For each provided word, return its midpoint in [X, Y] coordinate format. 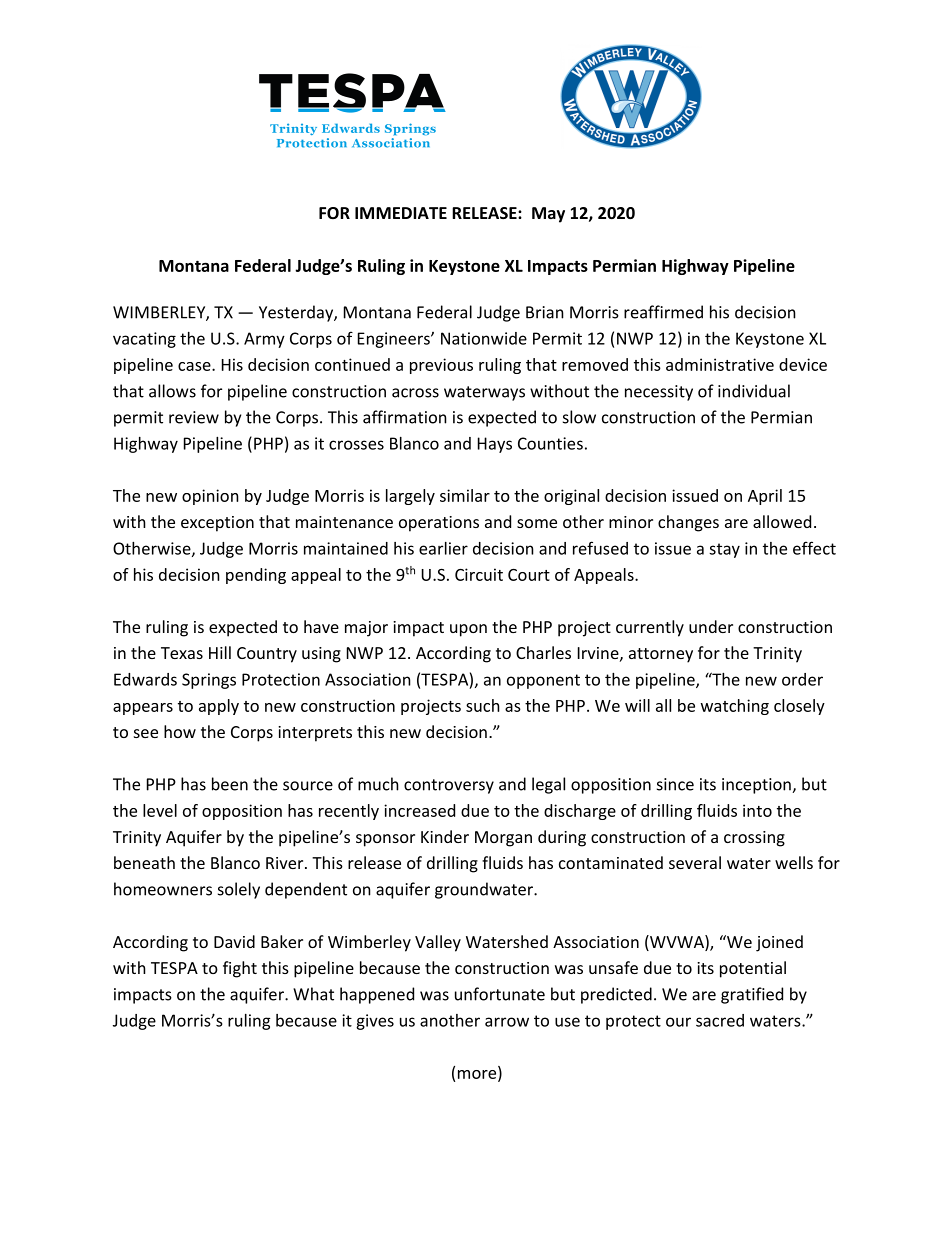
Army [264, 340]
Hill [220, 652]
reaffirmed [663, 312]
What [313, 994]
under [711, 626]
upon [468, 630]
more [478, 1074]
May [548, 215]
